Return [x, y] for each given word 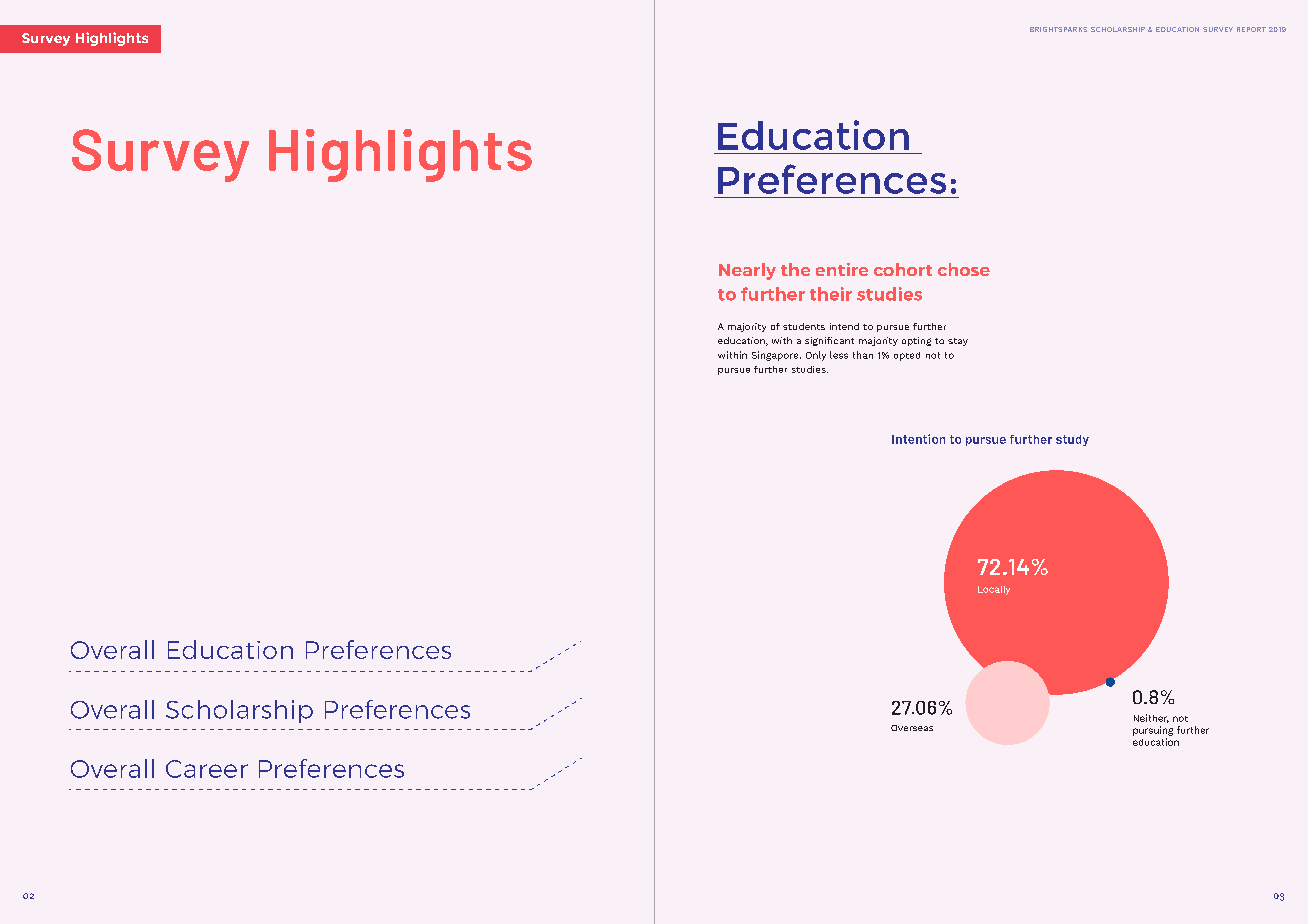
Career [207, 769]
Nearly [747, 271]
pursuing [1153, 731]
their [831, 294]
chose [964, 269]
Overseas [912, 728]
